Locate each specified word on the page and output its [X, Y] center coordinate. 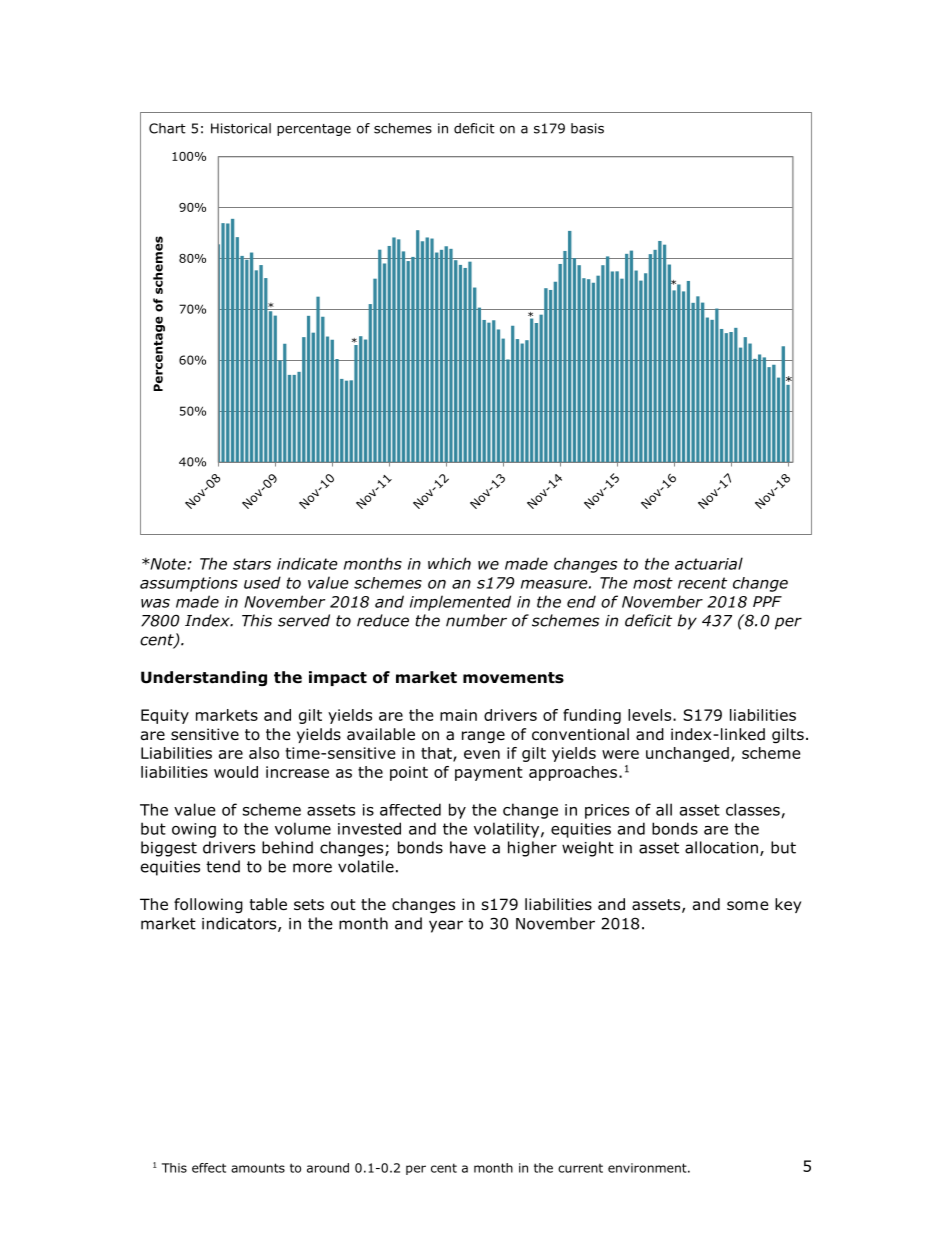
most [653, 583]
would [236, 772]
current [580, 1168]
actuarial [709, 563]
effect [209, 1168]
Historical [241, 128]
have [468, 847]
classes [753, 809]
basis [587, 128]
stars [252, 564]
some [748, 906]
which [449, 563]
